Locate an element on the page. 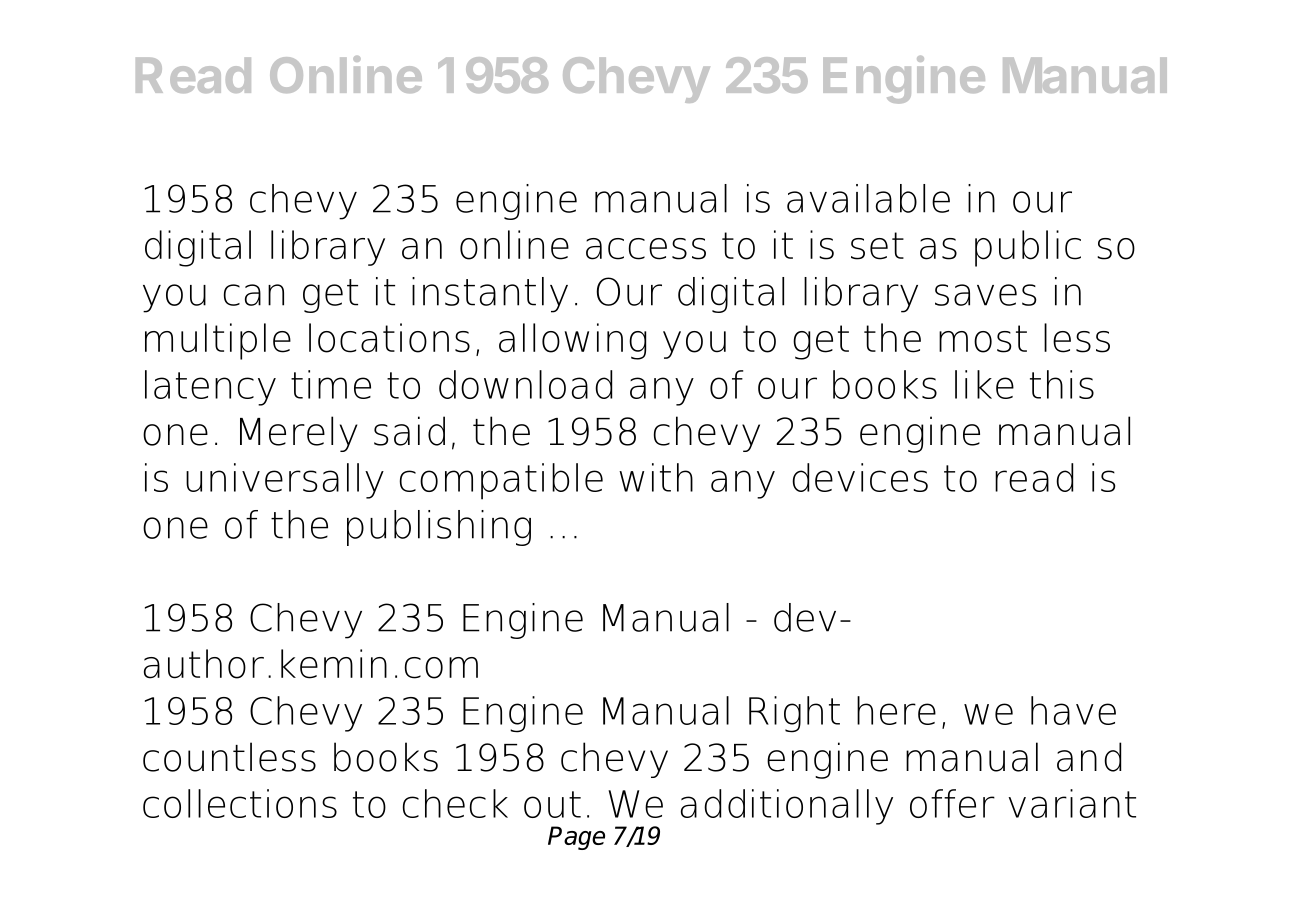 The height and width of the page is (924, 1303). time is located at coordinates (331, 384).
